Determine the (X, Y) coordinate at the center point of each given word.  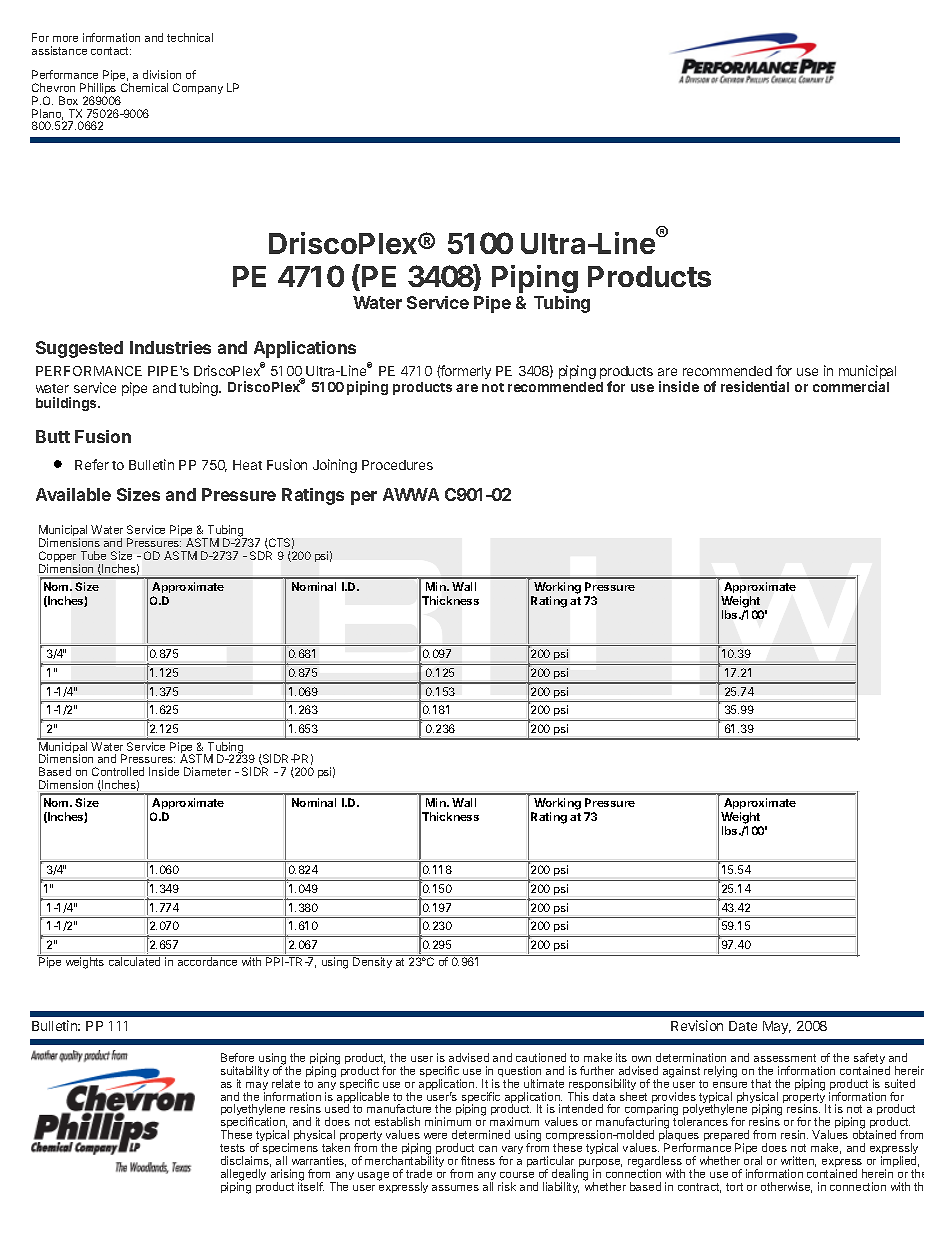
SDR (261, 555)
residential (755, 386)
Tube (93, 555)
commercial (851, 386)
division (162, 74)
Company (198, 88)
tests (232, 1148)
